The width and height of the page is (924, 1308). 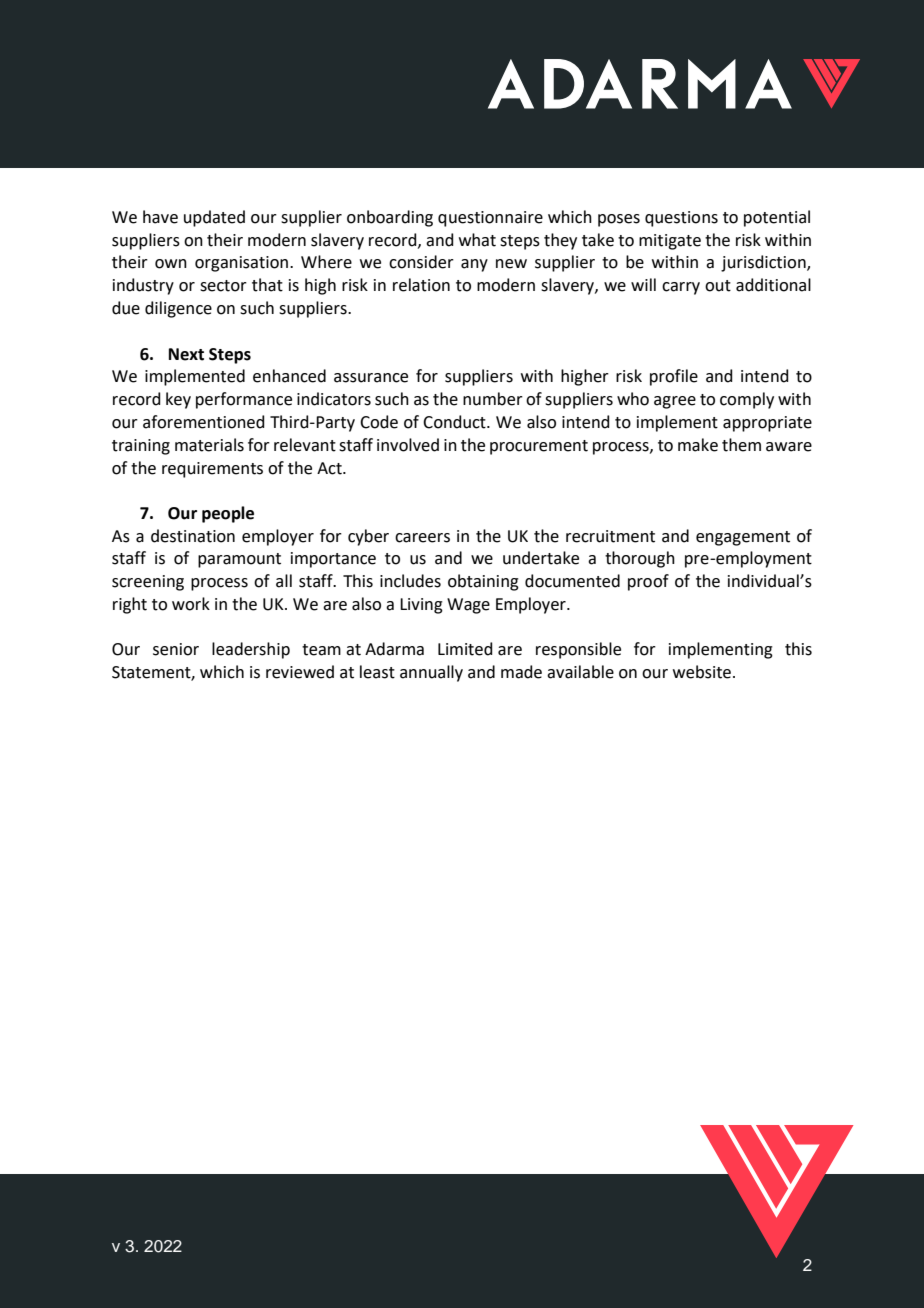 I want to click on agree, so click(x=675, y=402).
